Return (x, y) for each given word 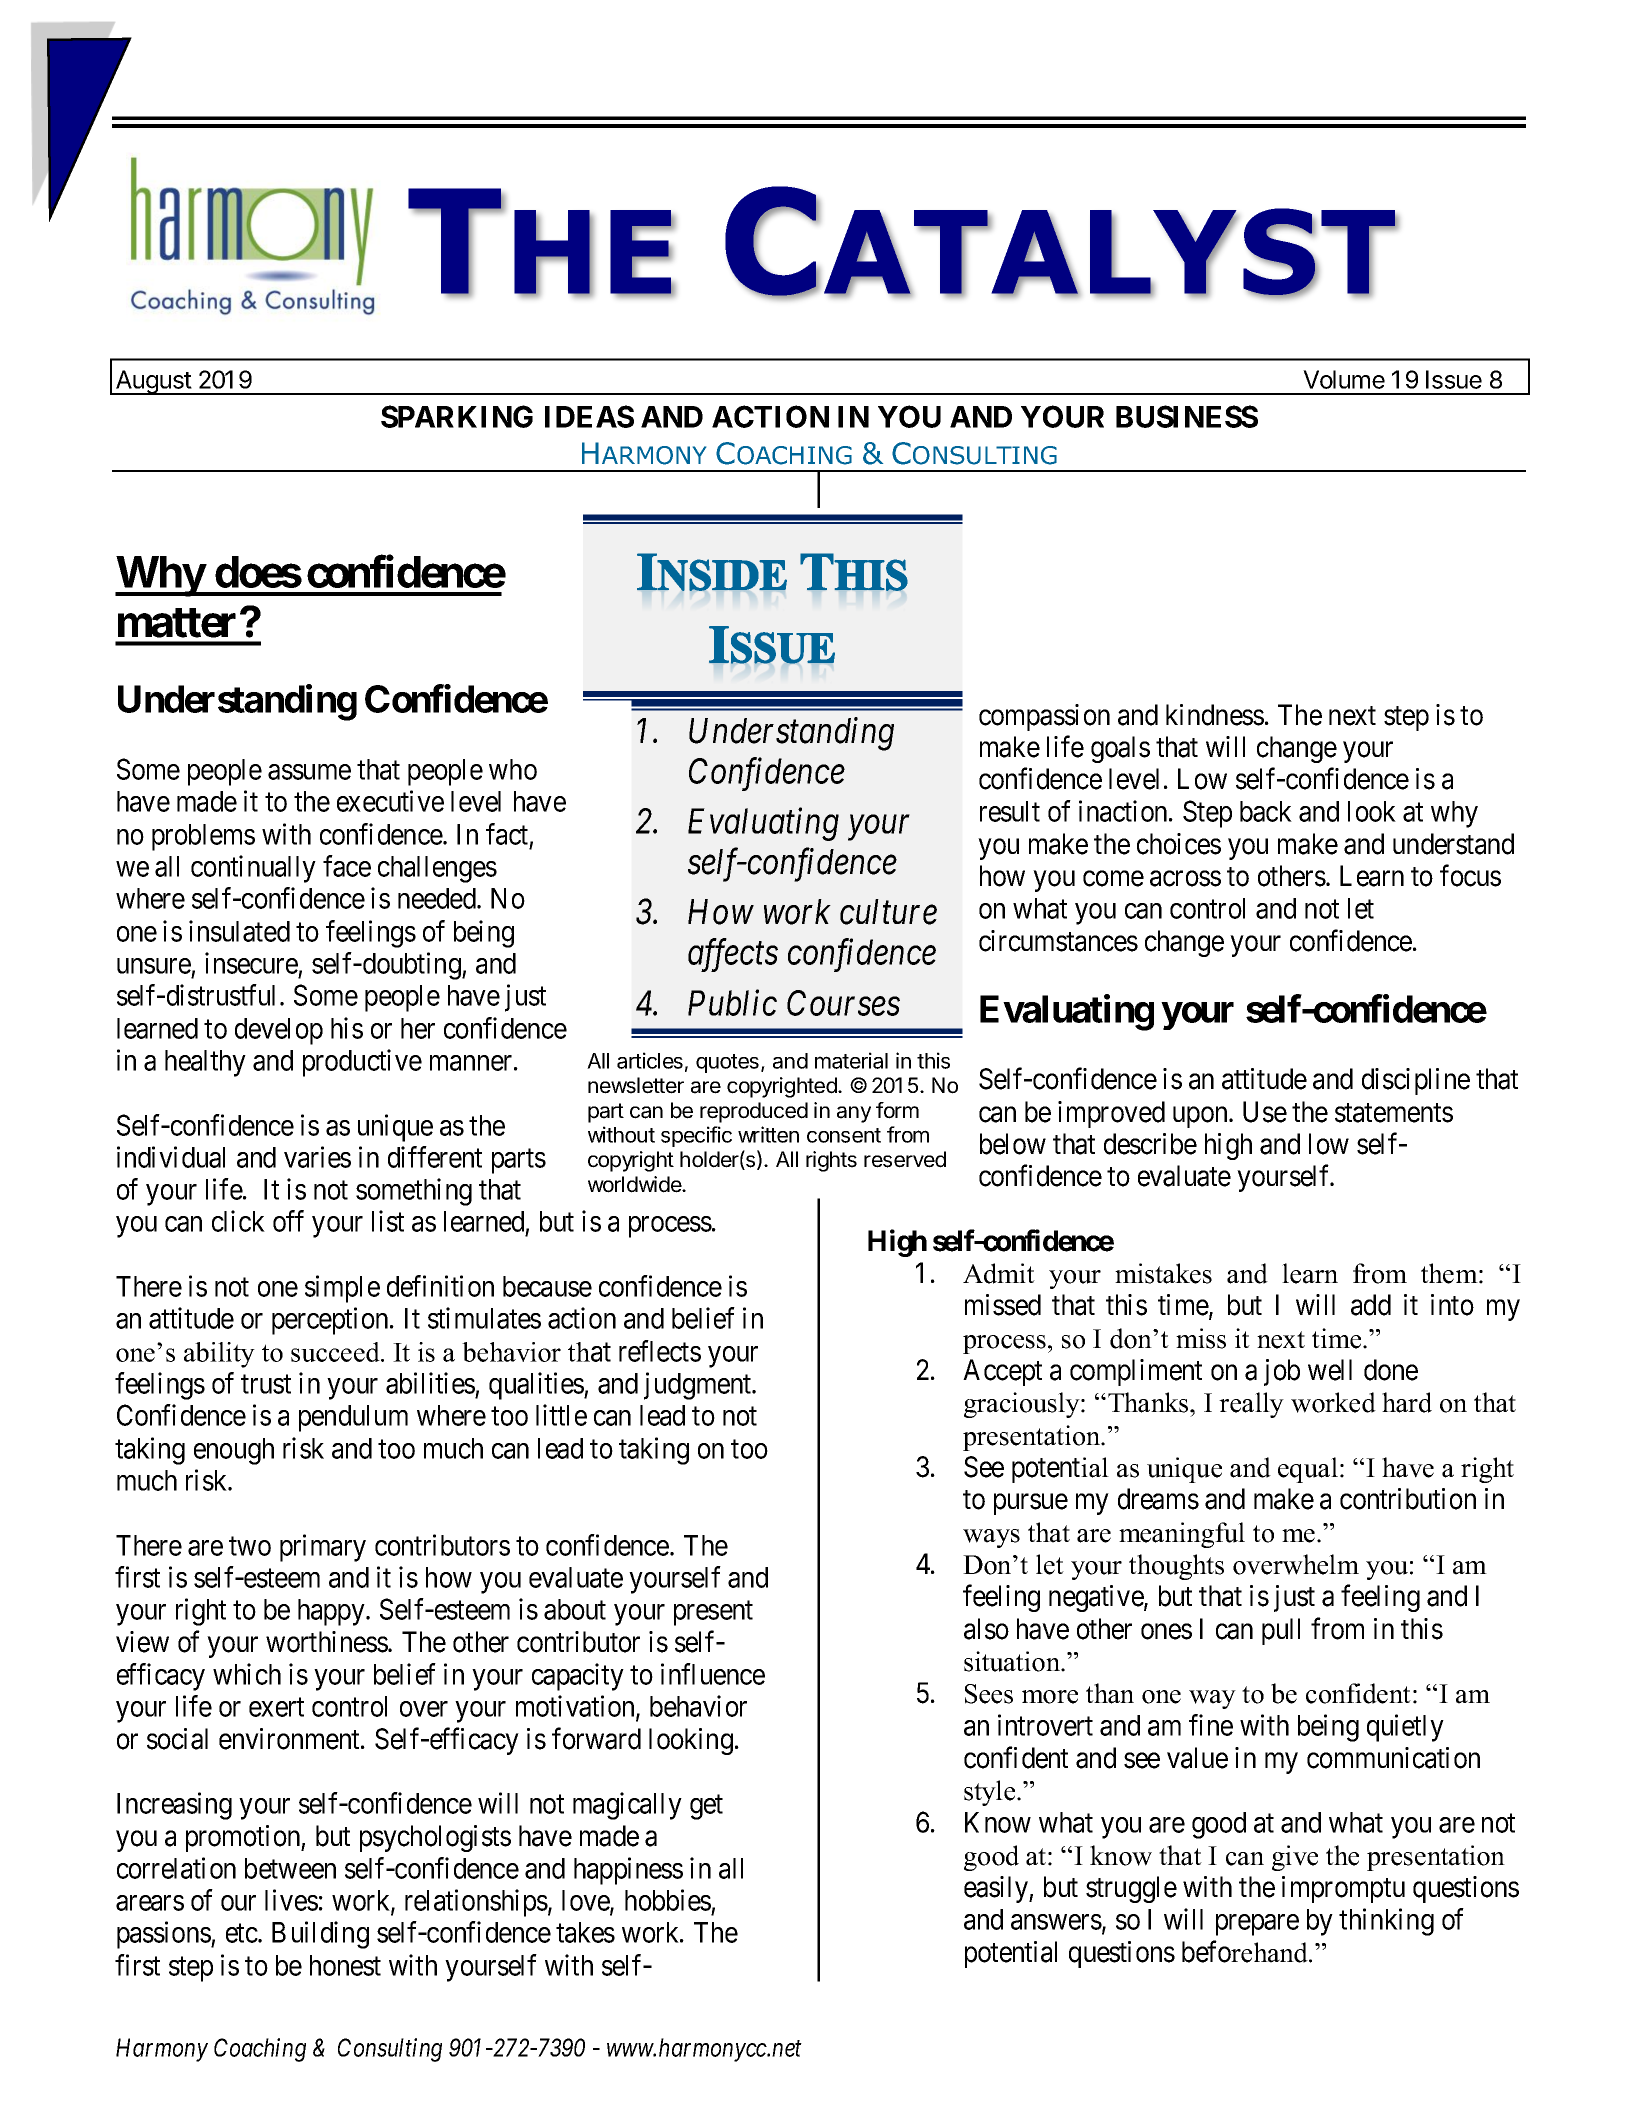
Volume (1344, 379)
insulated (239, 931)
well (1330, 1370)
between (290, 1868)
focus (1470, 876)
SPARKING (457, 416)
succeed (337, 1352)
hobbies (668, 1900)
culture (888, 912)
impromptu (1343, 1889)
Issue (1454, 379)
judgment (698, 1386)
